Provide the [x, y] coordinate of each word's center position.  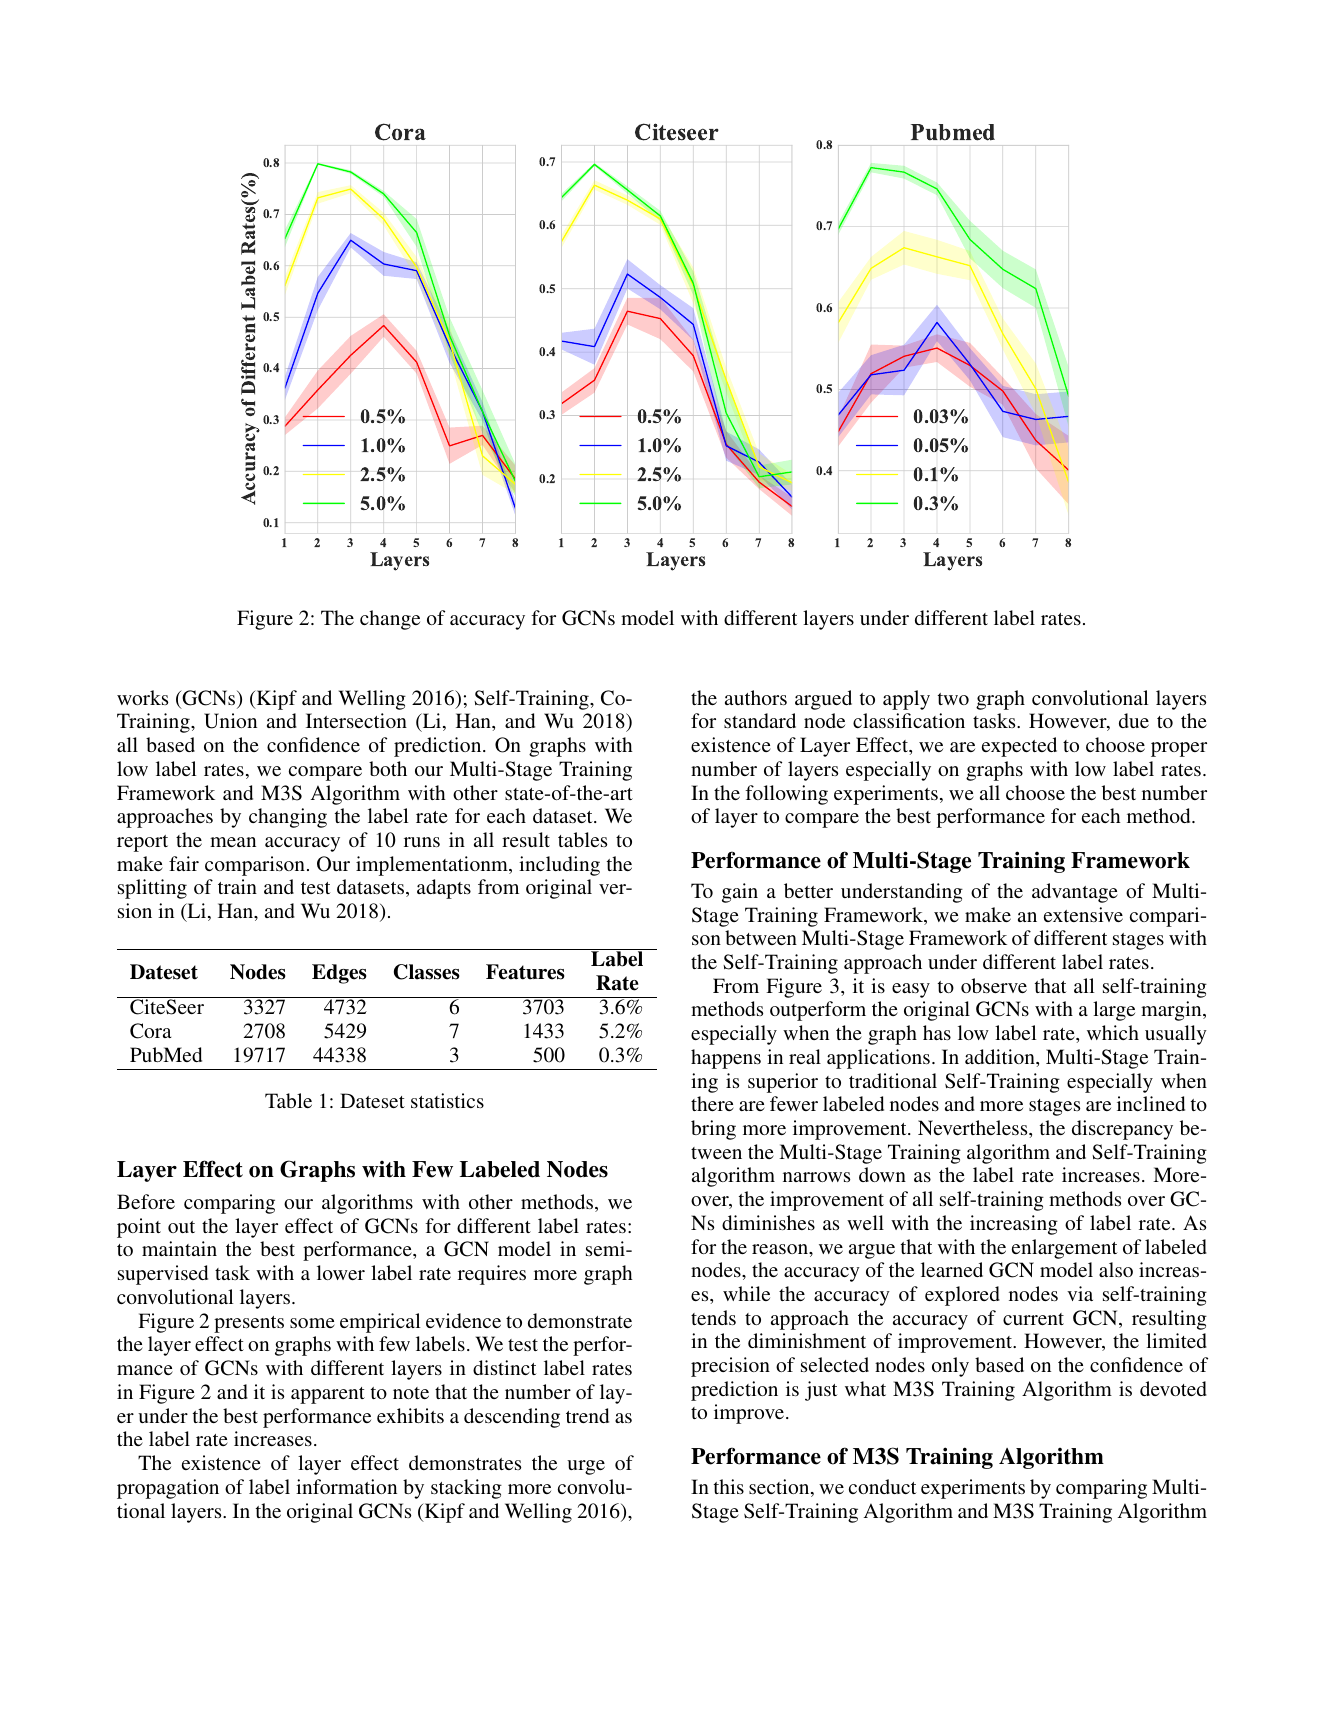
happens [726, 1059]
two [953, 699]
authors [756, 697]
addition [1001, 1056]
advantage [1075, 893]
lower [341, 1272]
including [559, 866]
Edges [339, 974]
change [390, 620]
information [346, 1486]
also [1116, 1269]
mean [233, 842]
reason [781, 1249]
